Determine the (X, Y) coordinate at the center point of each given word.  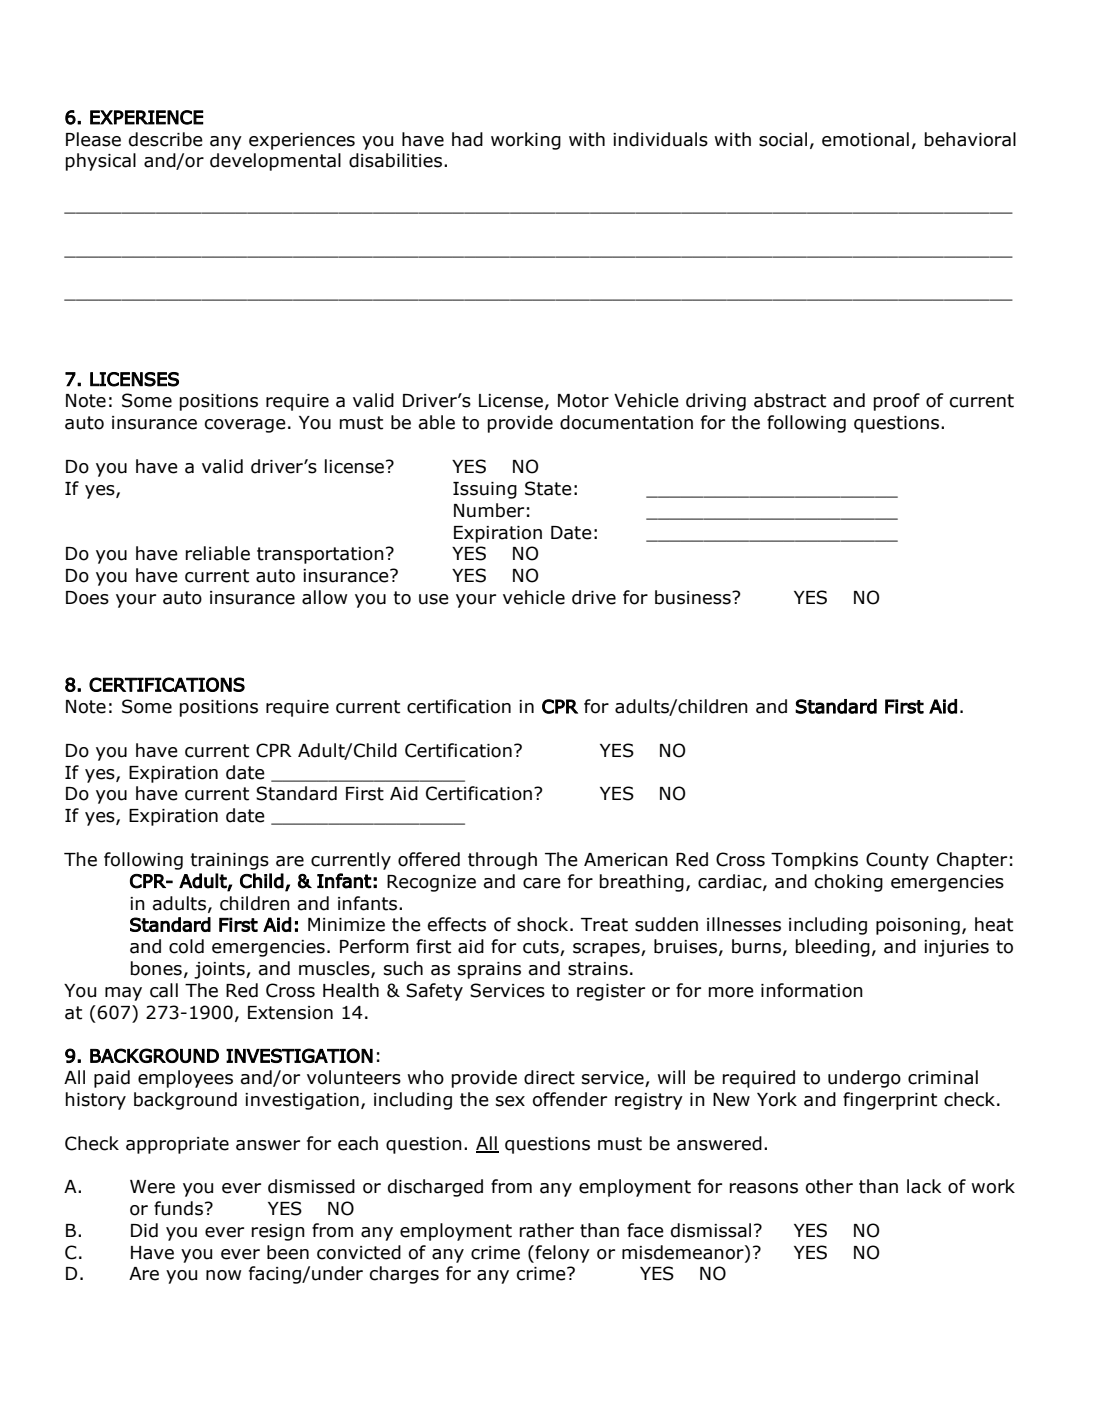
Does (87, 598)
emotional (865, 139)
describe (166, 139)
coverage (245, 426)
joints (220, 970)
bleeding (833, 948)
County (897, 861)
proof (897, 402)
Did (144, 1230)
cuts (542, 948)
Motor (583, 401)
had (467, 139)
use (434, 599)
